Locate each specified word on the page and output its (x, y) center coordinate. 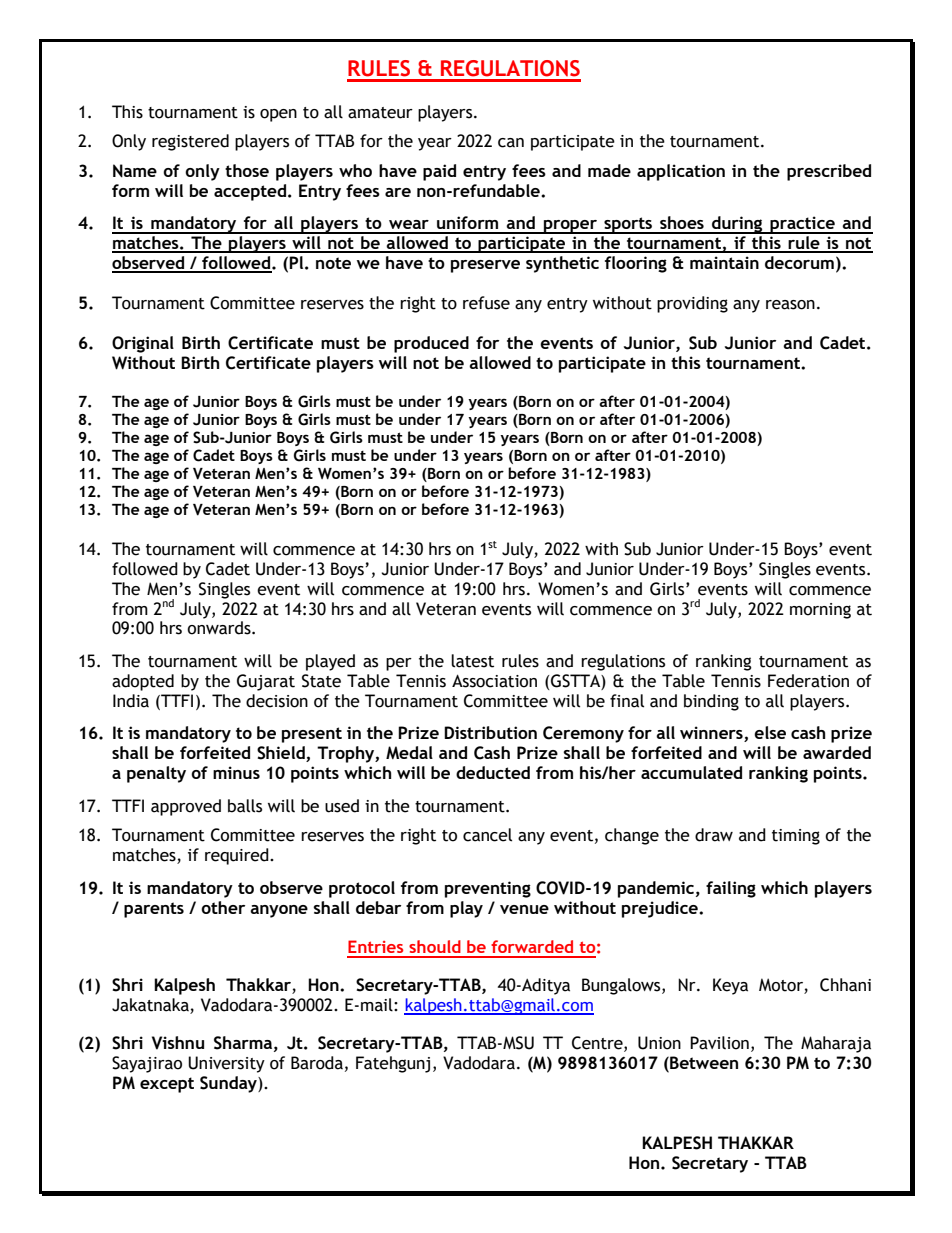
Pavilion (719, 1043)
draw (714, 835)
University (226, 1064)
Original (143, 344)
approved (186, 807)
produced (431, 344)
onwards (220, 628)
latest (472, 661)
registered (190, 142)
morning (820, 611)
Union (659, 1043)
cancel (487, 835)
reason (790, 305)
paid (439, 172)
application (681, 172)
